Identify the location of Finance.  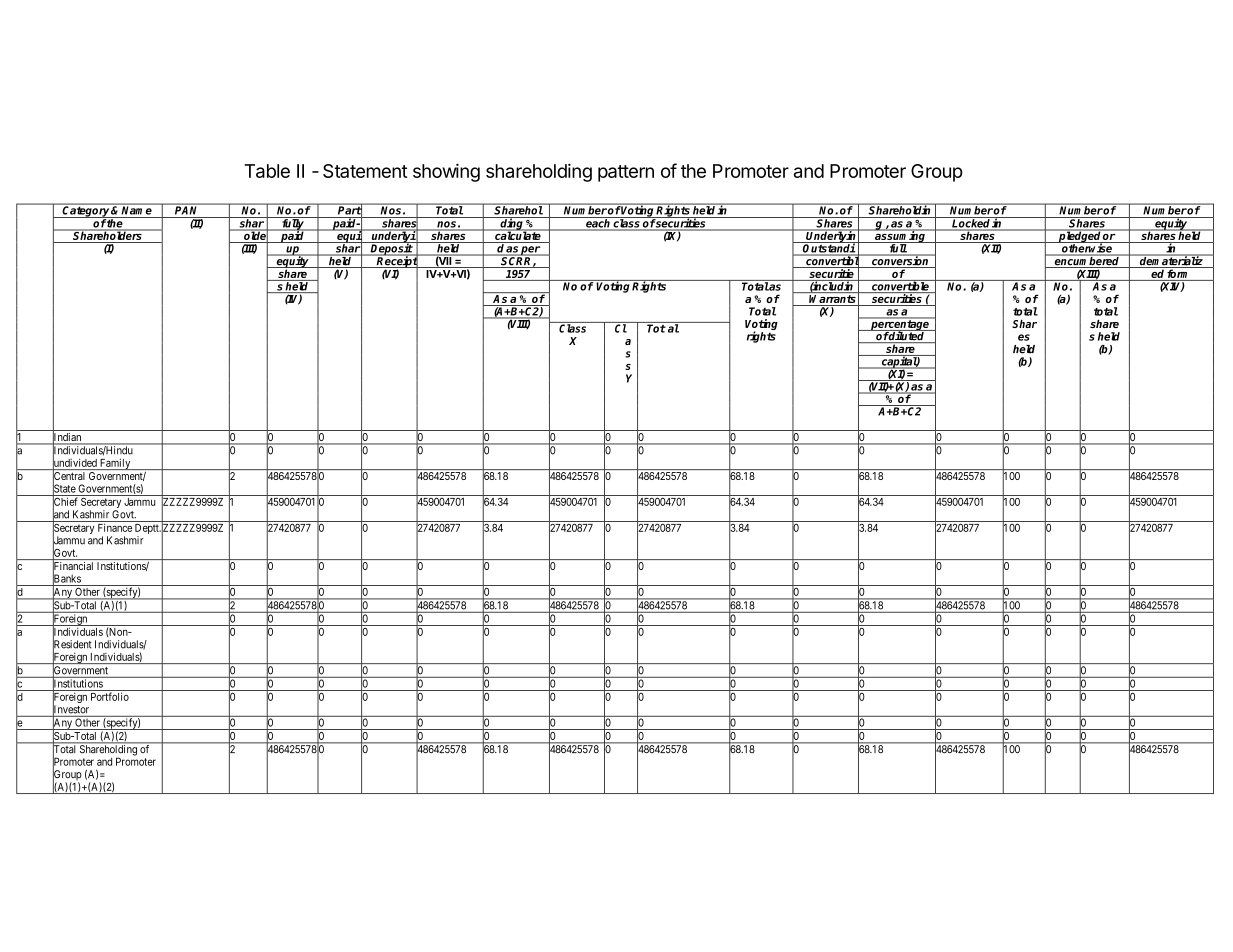
(115, 527).
